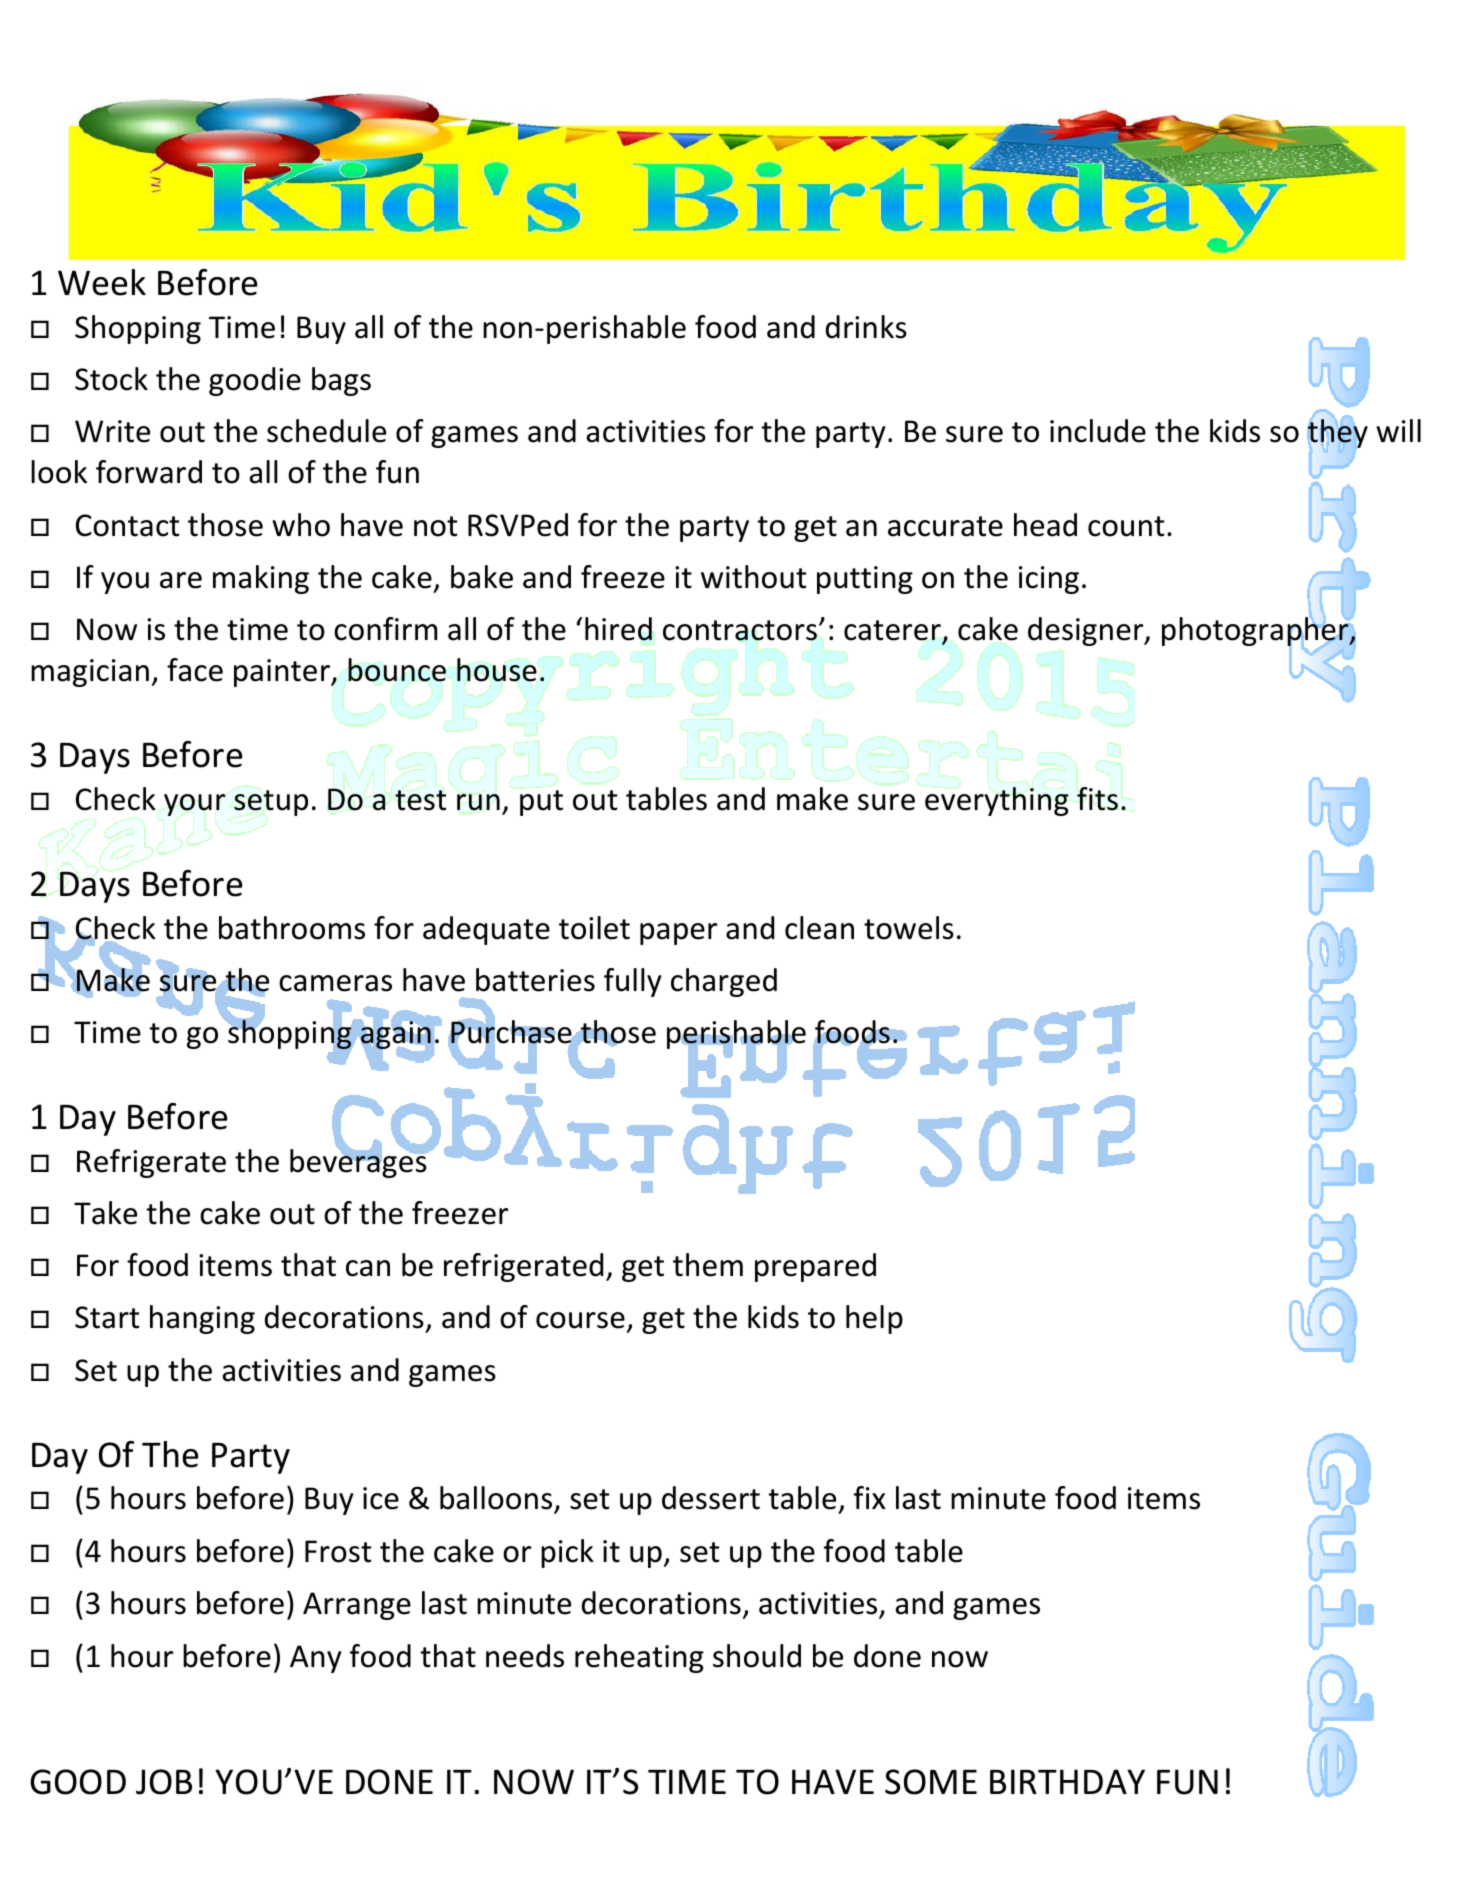  I want to click on cameras, so click(335, 983).
